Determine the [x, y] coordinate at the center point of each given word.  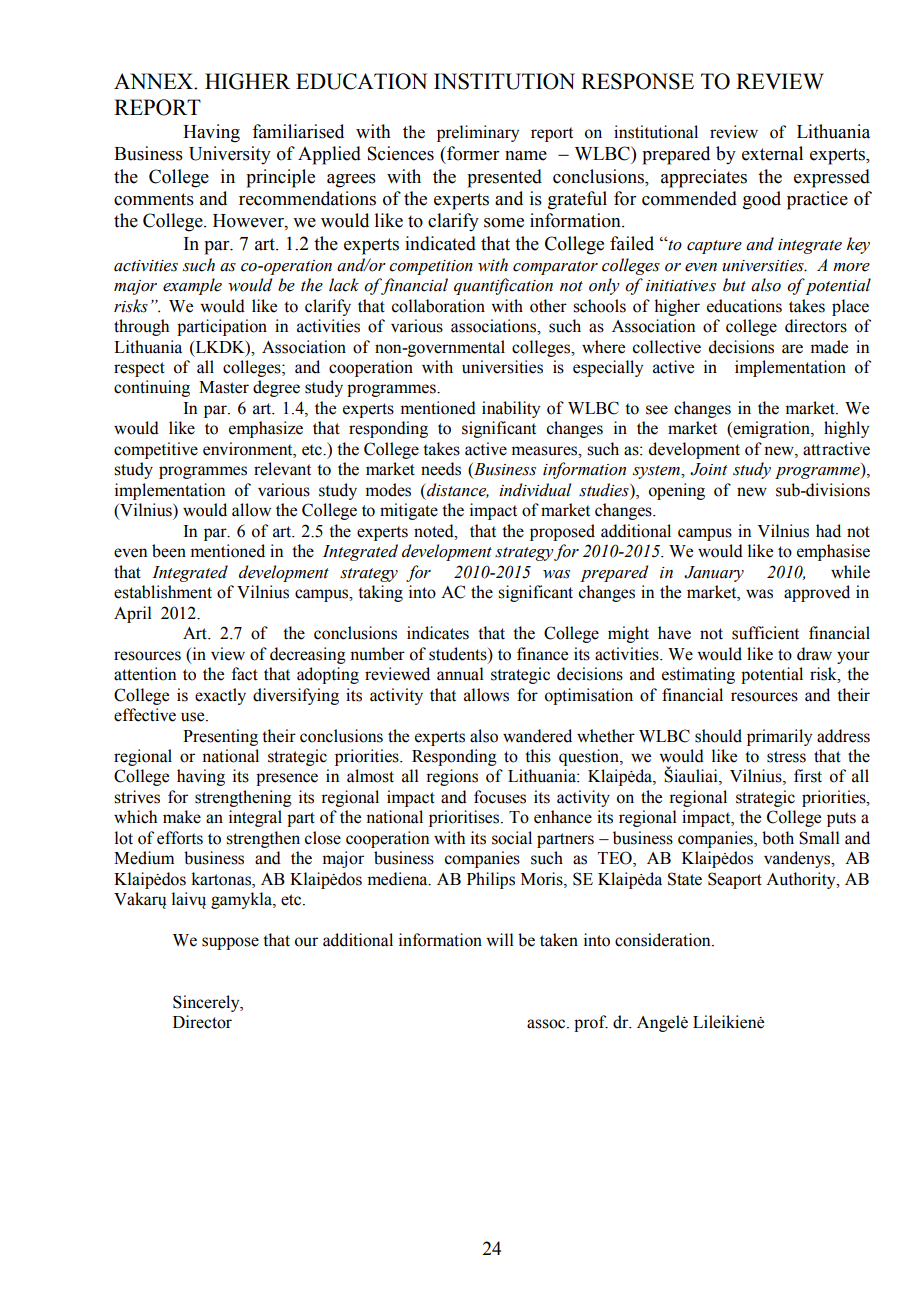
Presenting [220, 737]
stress [786, 757]
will [500, 939]
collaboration [438, 306]
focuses [500, 797]
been [169, 551]
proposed [562, 532]
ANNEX [155, 81]
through [141, 327]
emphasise [833, 552]
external [772, 153]
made [829, 347]
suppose [230, 943]
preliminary [478, 133]
